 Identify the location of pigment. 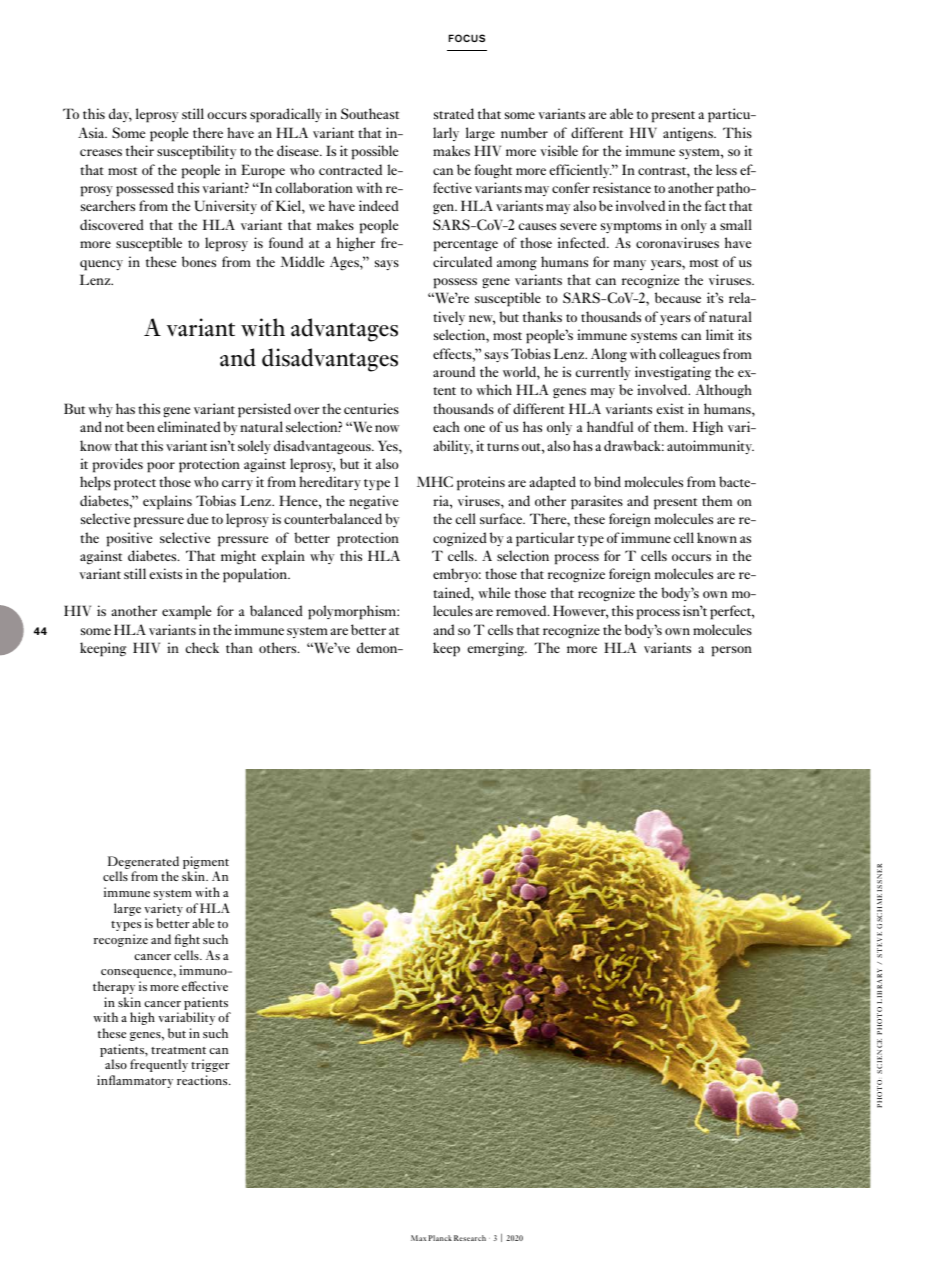
(206, 862).
